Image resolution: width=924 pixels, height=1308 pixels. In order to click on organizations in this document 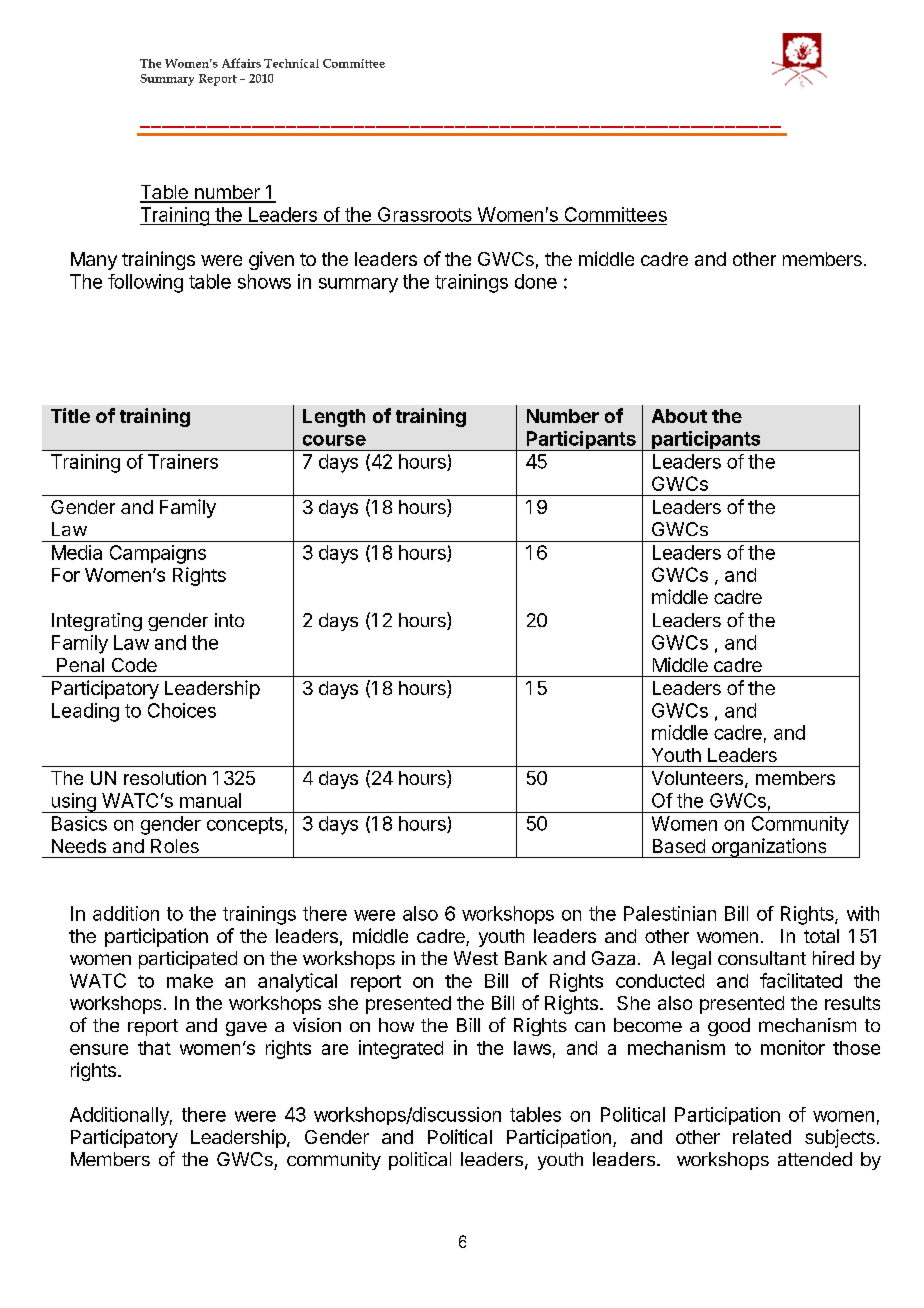, I will do `click(769, 848)`.
